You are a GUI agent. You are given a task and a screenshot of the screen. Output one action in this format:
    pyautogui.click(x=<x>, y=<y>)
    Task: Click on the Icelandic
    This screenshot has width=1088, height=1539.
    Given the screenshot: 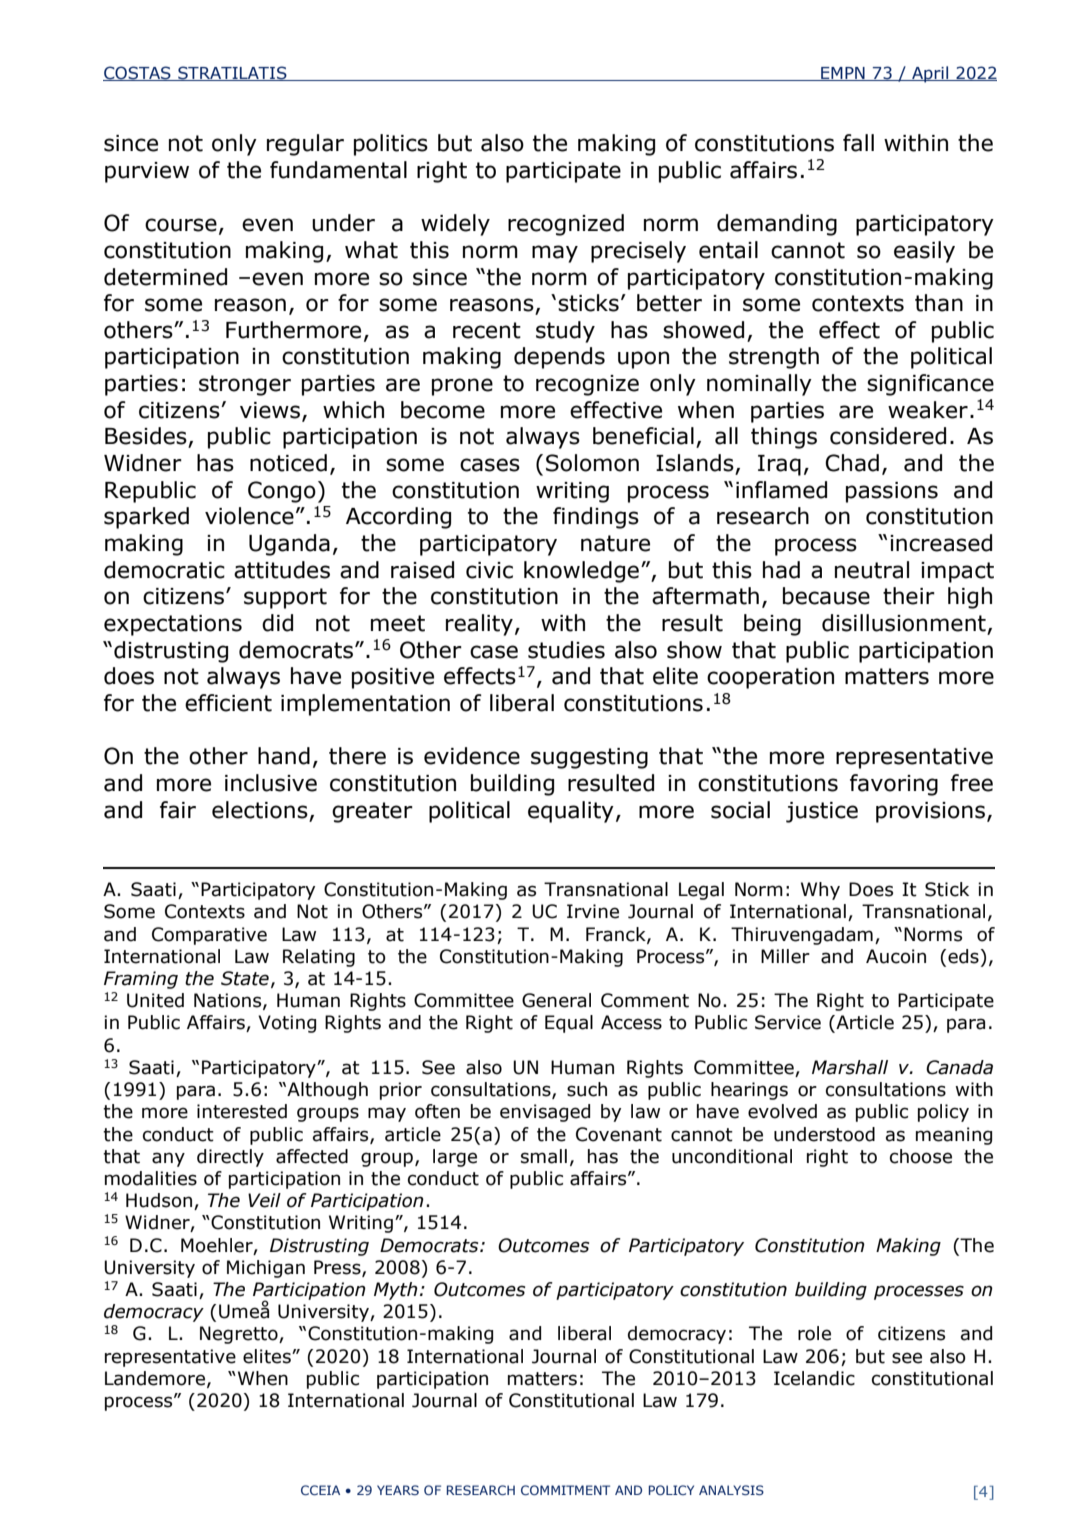 What is the action you would take?
    pyautogui.click(x=814, y=1378)
